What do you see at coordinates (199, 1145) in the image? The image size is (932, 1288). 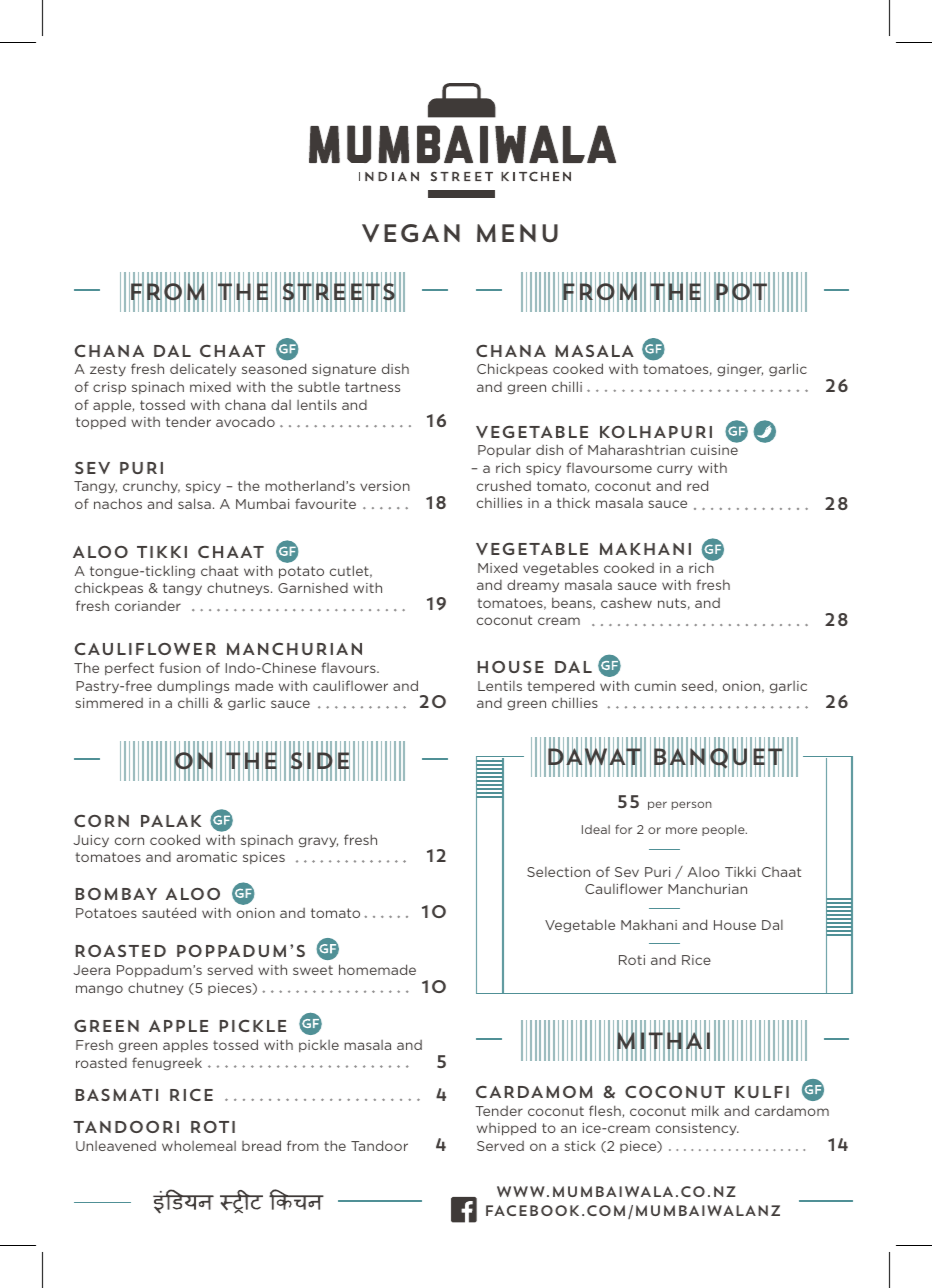 I see `wholemeal` at bounding box center [199, 1145].
